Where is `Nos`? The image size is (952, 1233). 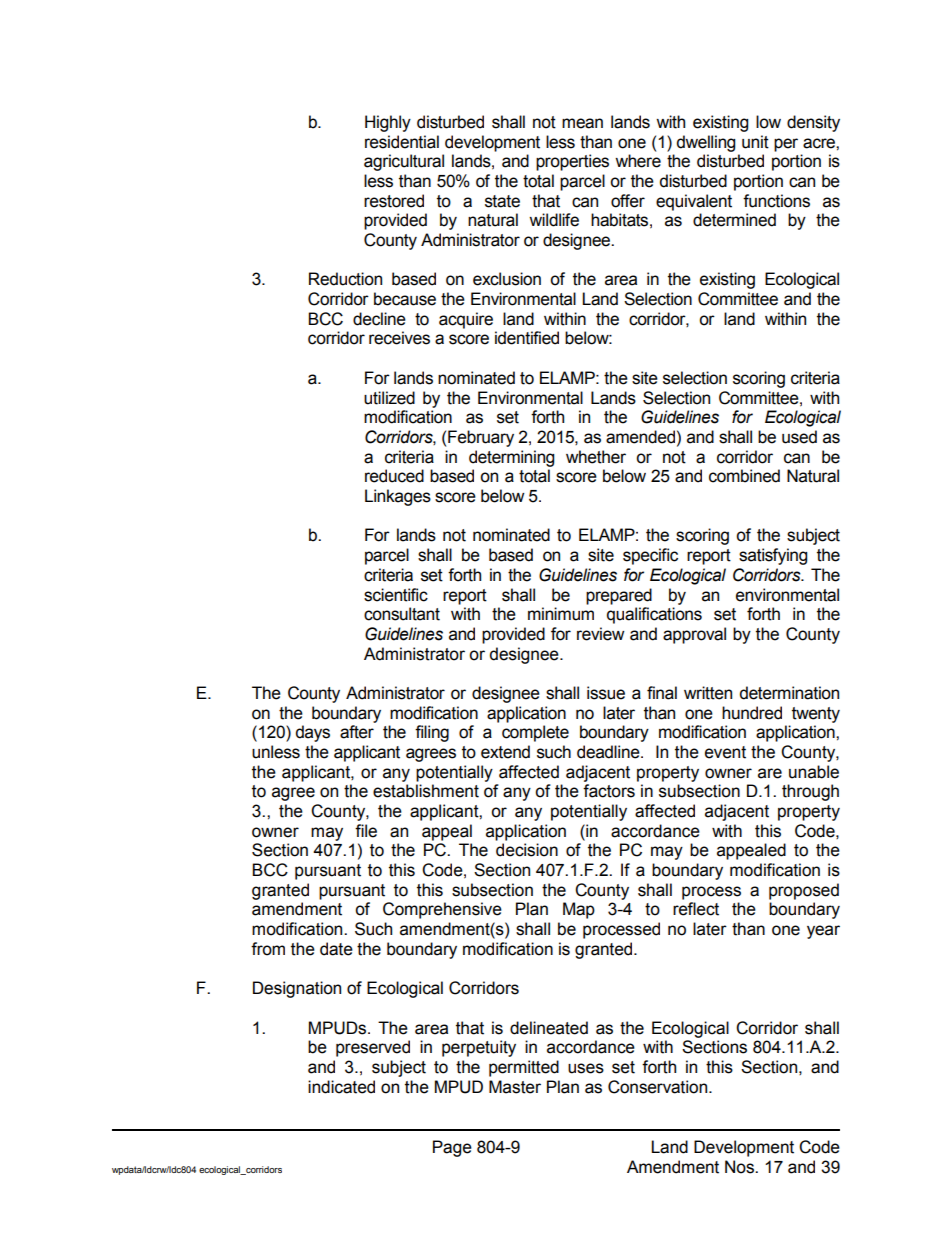 Nos is located at coordinates (740, 1167).
